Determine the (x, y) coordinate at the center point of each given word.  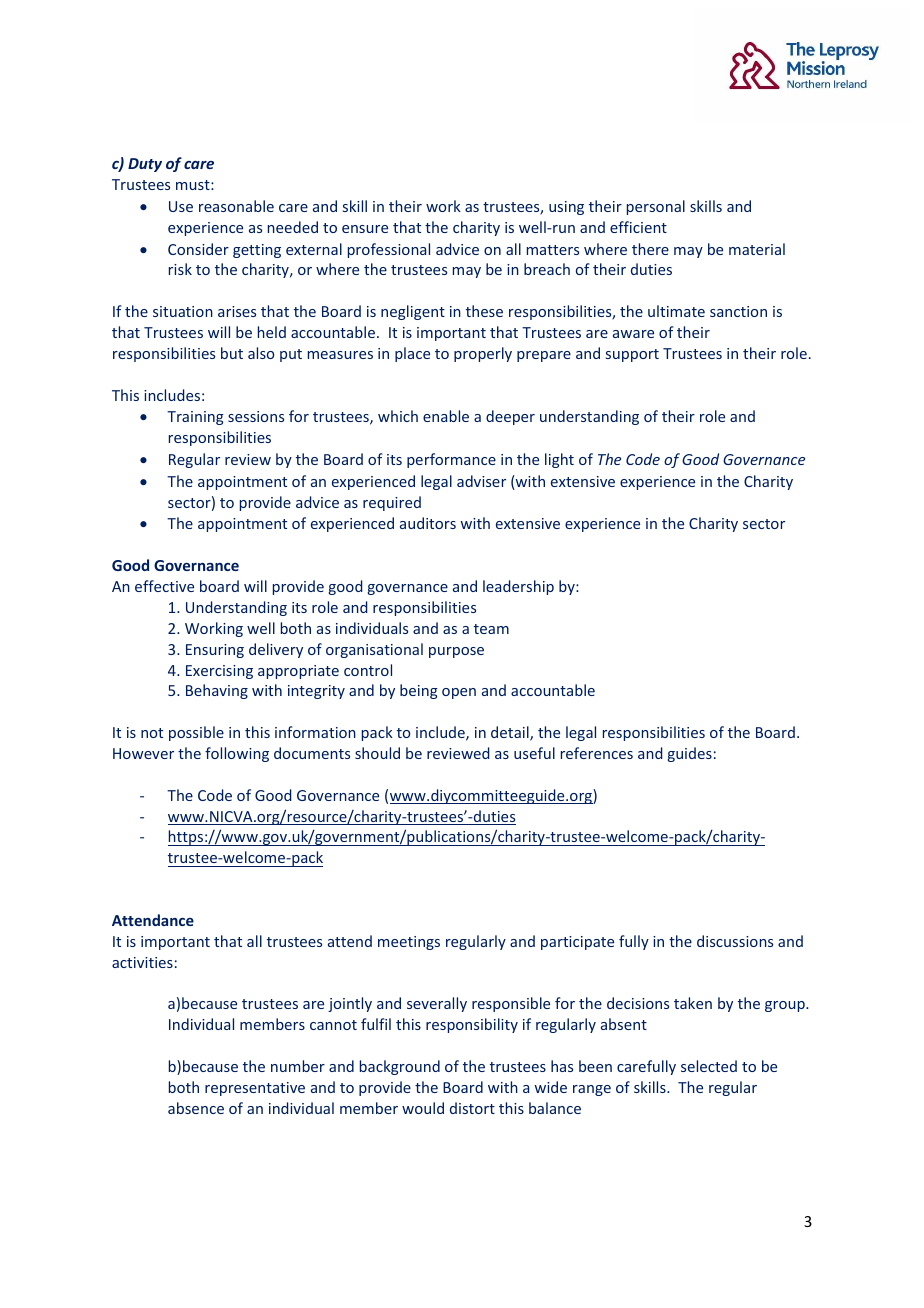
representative (255, 1089)
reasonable (236, 206)
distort (472, 1108)
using (566, 208)
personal (656, 207)
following (237, 754)
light (559, 460)
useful (534, 753)
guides (690, 754)
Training (195, 418)
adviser (481, 481)
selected (709, 1066)
